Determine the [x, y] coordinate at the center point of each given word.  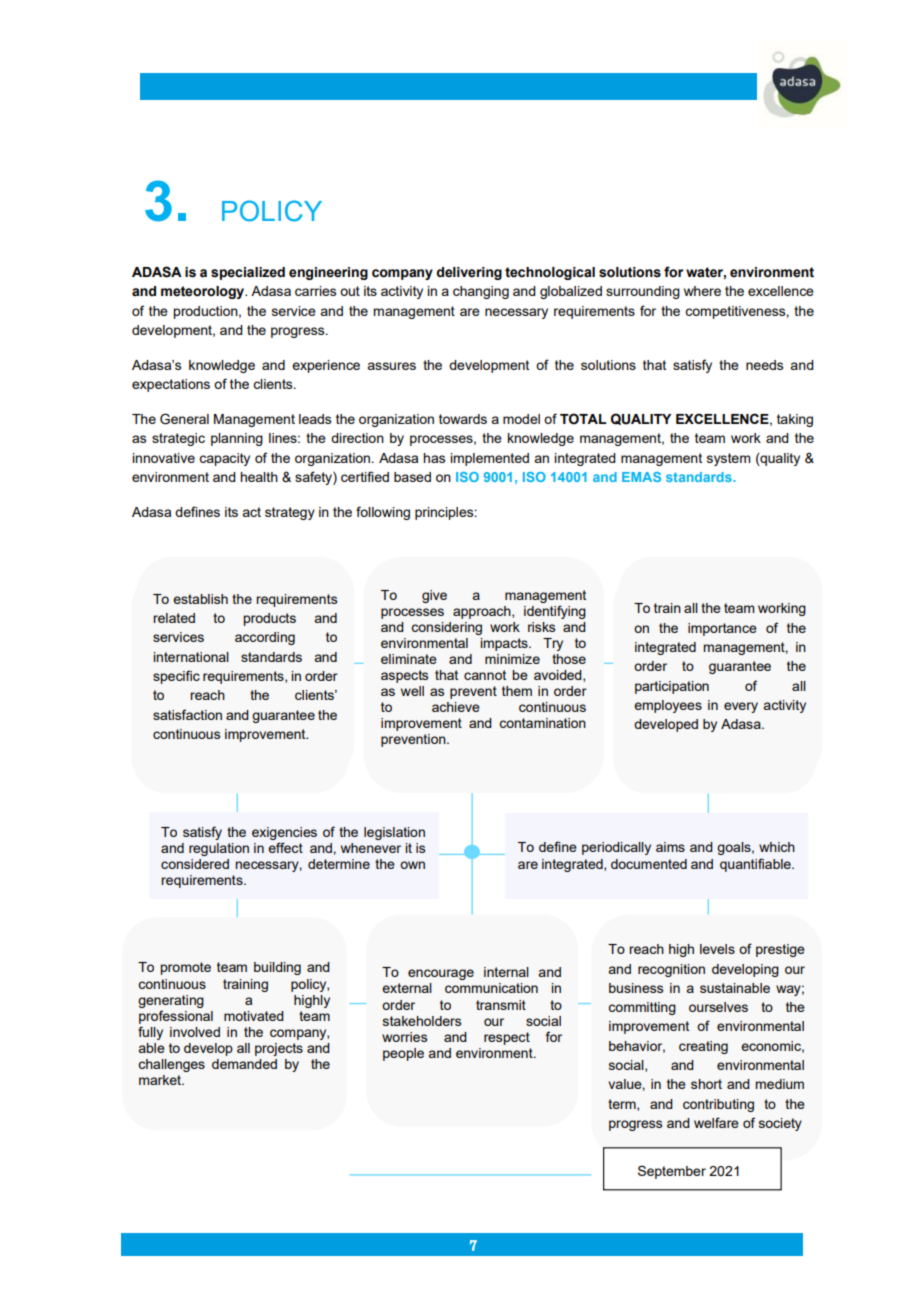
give [434, 596]
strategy [290, 513]
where [702, 291]
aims [670, 847]
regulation [219, 849]
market [161, 1080]
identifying [555, 612]
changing [481, 292]
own [412, 865]
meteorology [204, 292]
